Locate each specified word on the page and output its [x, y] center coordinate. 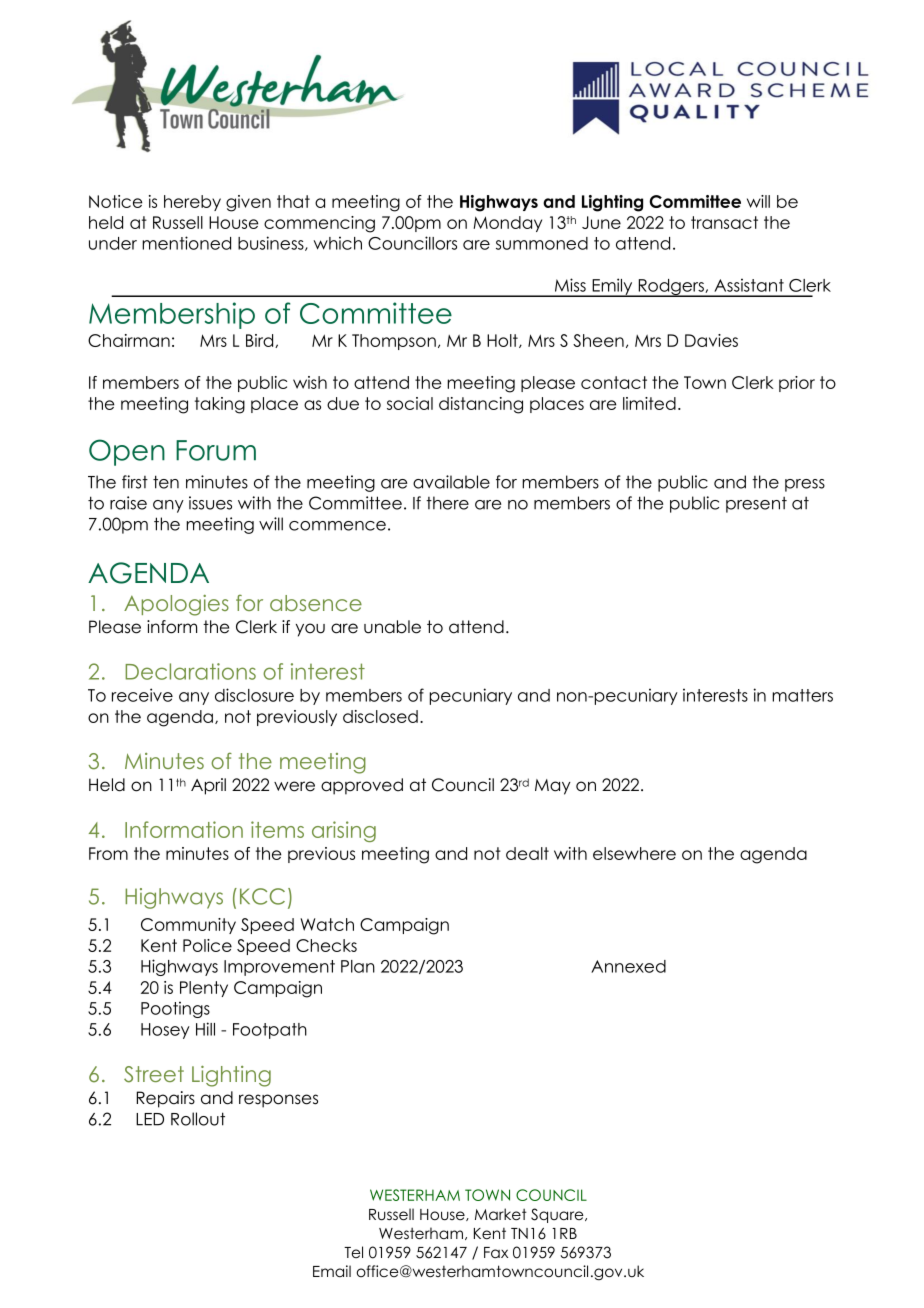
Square [558, 1215]
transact [724, 222]
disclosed [380, 716]
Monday [507, 224]
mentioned [186, 243]
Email [332, 1271]
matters [802, 695]
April [208, 786]
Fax [496, 1253]
